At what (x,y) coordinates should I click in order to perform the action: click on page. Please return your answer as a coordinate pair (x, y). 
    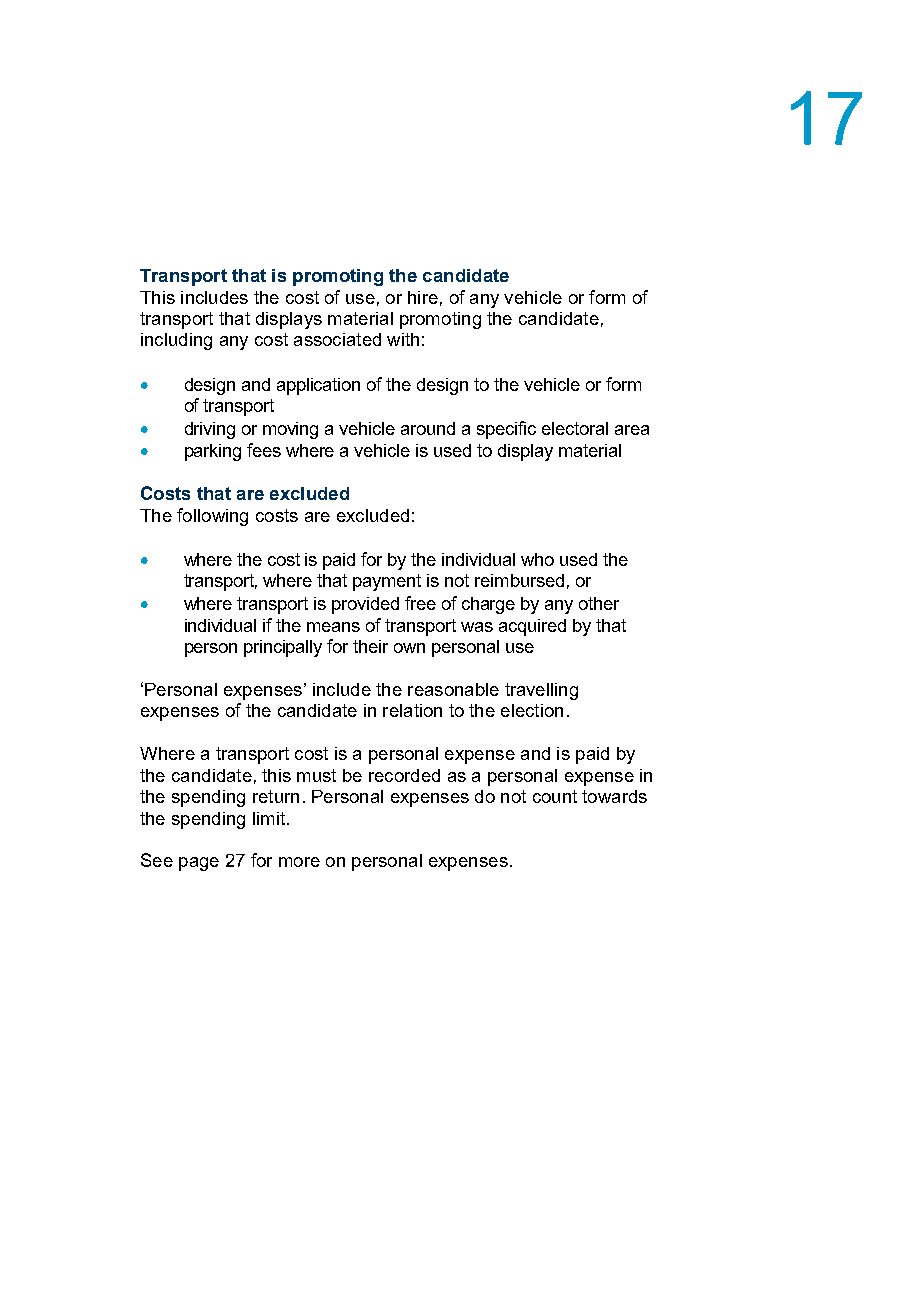
    Looking at the image, I should click on (199, 864).
